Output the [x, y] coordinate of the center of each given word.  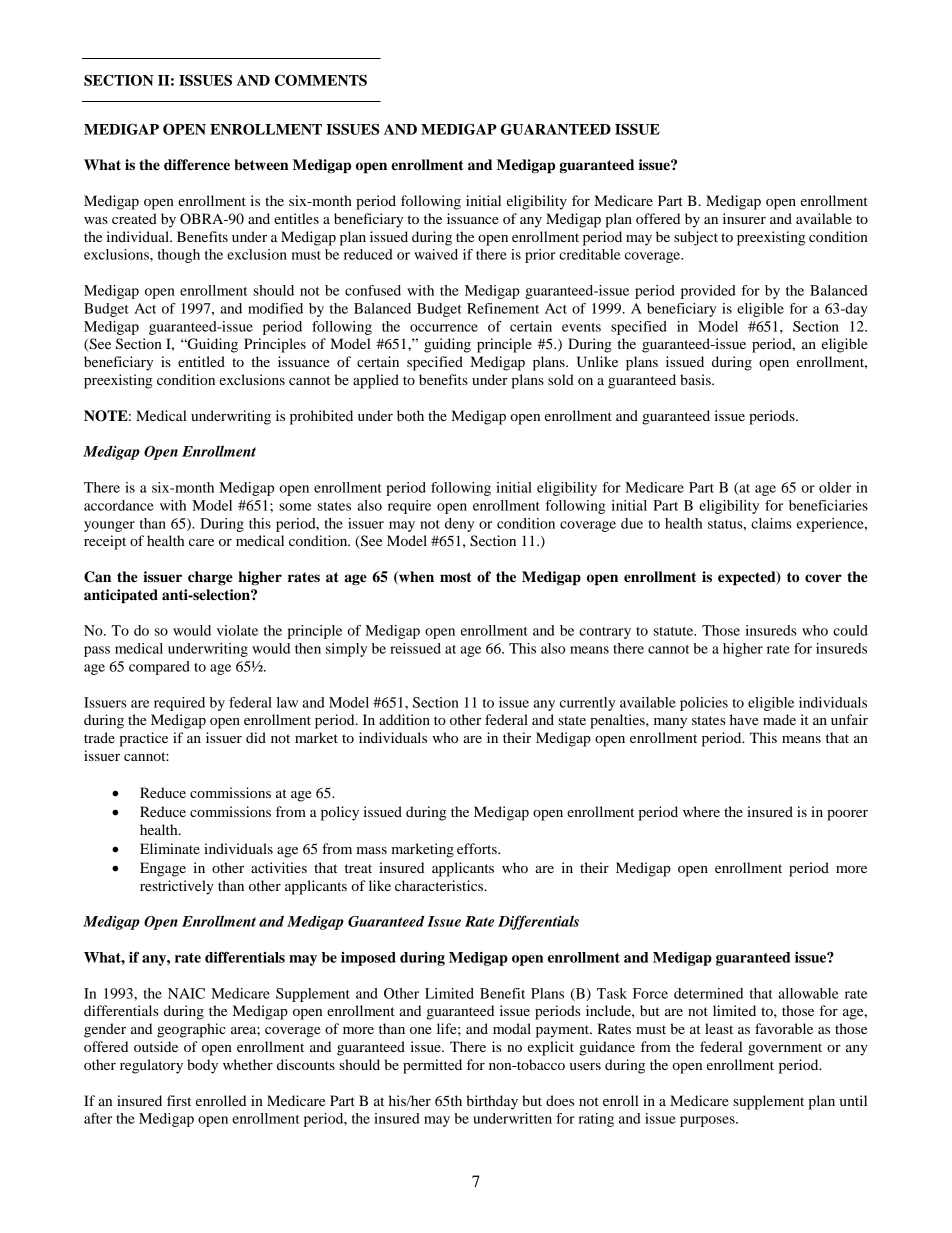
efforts [478, 848]
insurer [744, 218]
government [785, 1049]
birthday [492, 1102]
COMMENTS [321, 80]
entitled [201, 361]
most [456, 577]
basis [696, 379]
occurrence [444, 328]
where [701, 811]
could [850, 630]
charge [210, 578]
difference [197, 165]
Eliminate [170, 848]
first [179, 1100]
